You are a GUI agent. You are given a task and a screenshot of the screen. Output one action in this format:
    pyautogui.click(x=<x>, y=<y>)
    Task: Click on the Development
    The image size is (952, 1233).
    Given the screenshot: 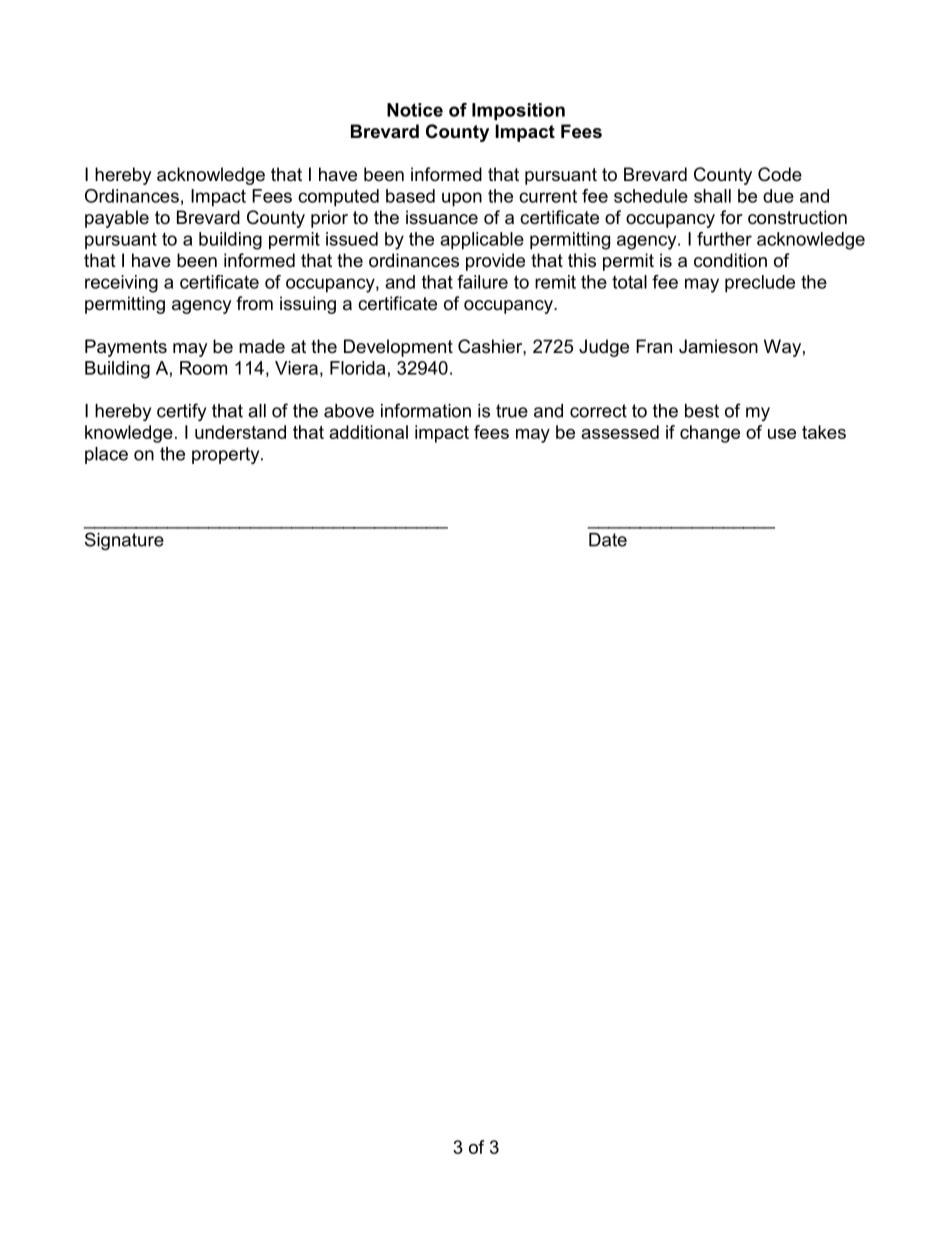 What is the action you would take?
    pyautogui.click(x=398, y=348)
